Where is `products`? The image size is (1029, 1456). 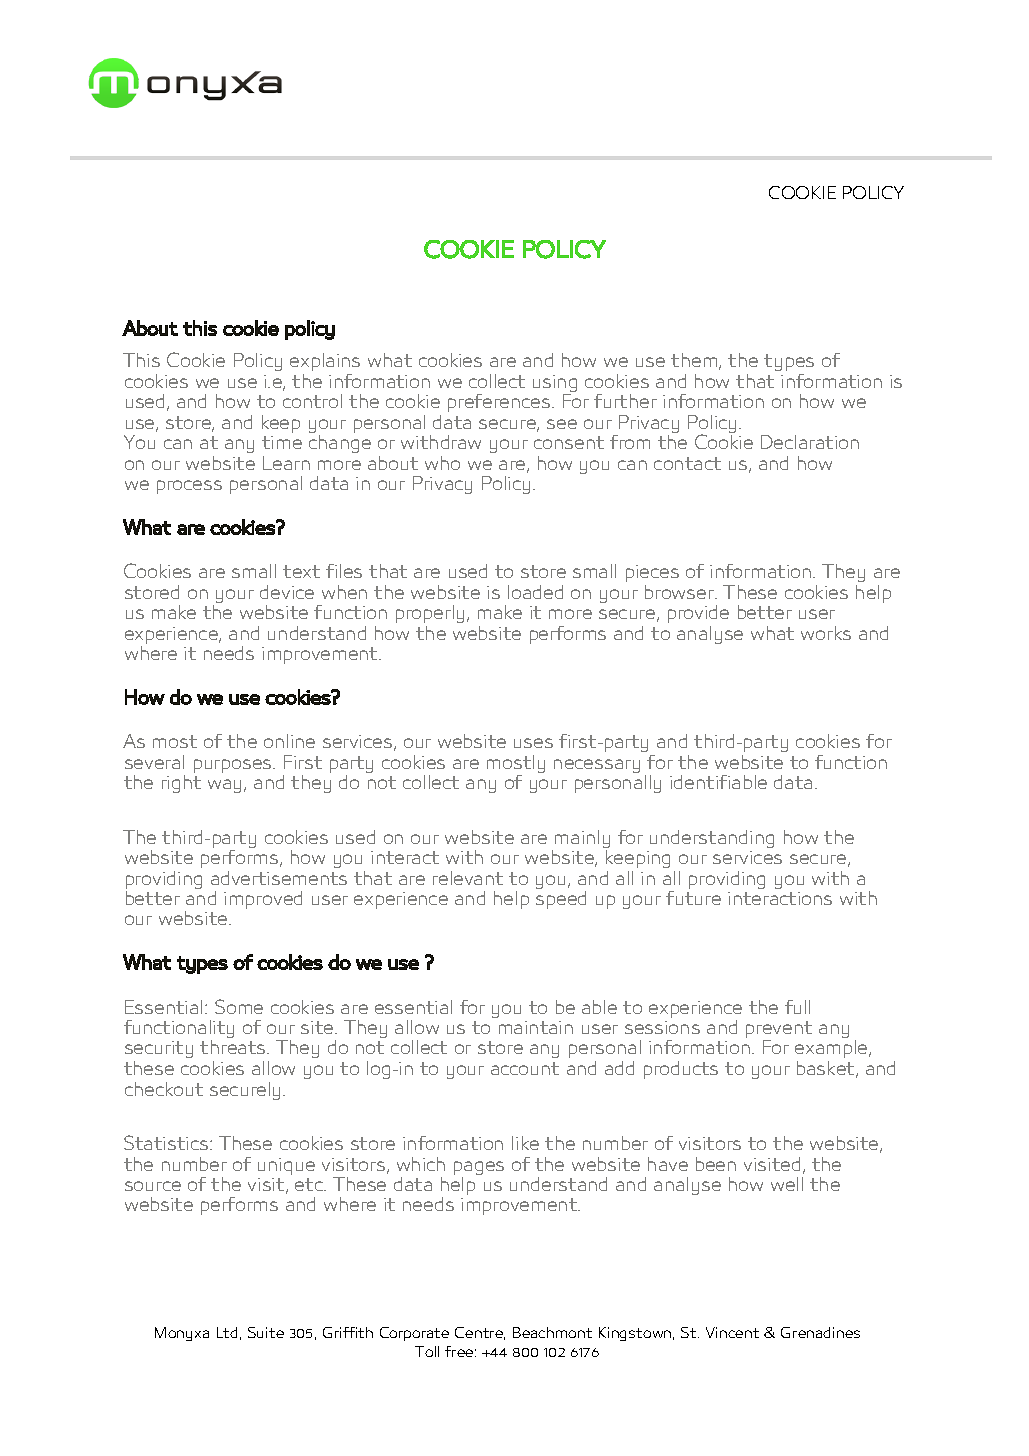 products is located at coordinates (681, 1070).
